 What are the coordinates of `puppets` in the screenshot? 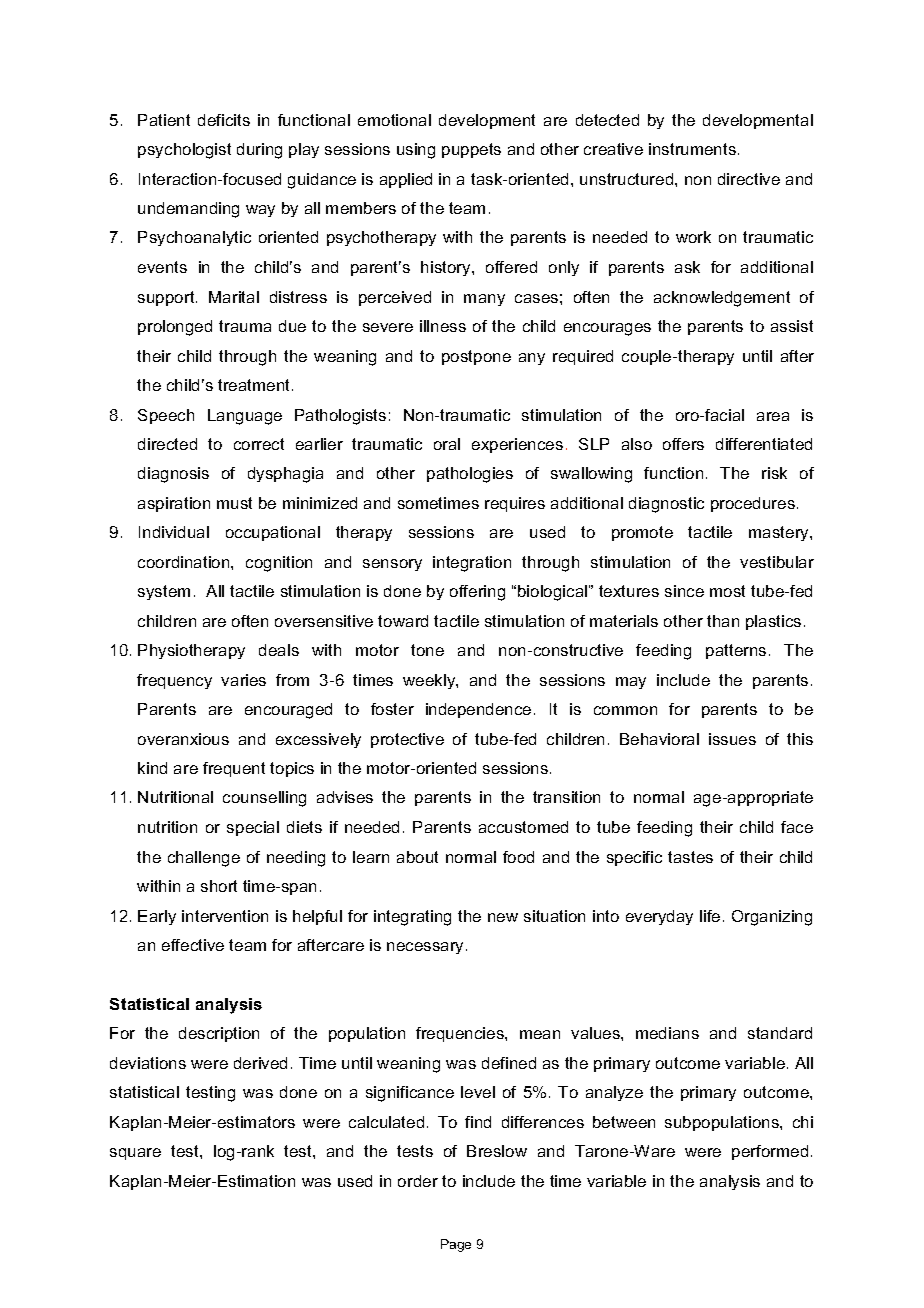 It's located at (471, 150).
